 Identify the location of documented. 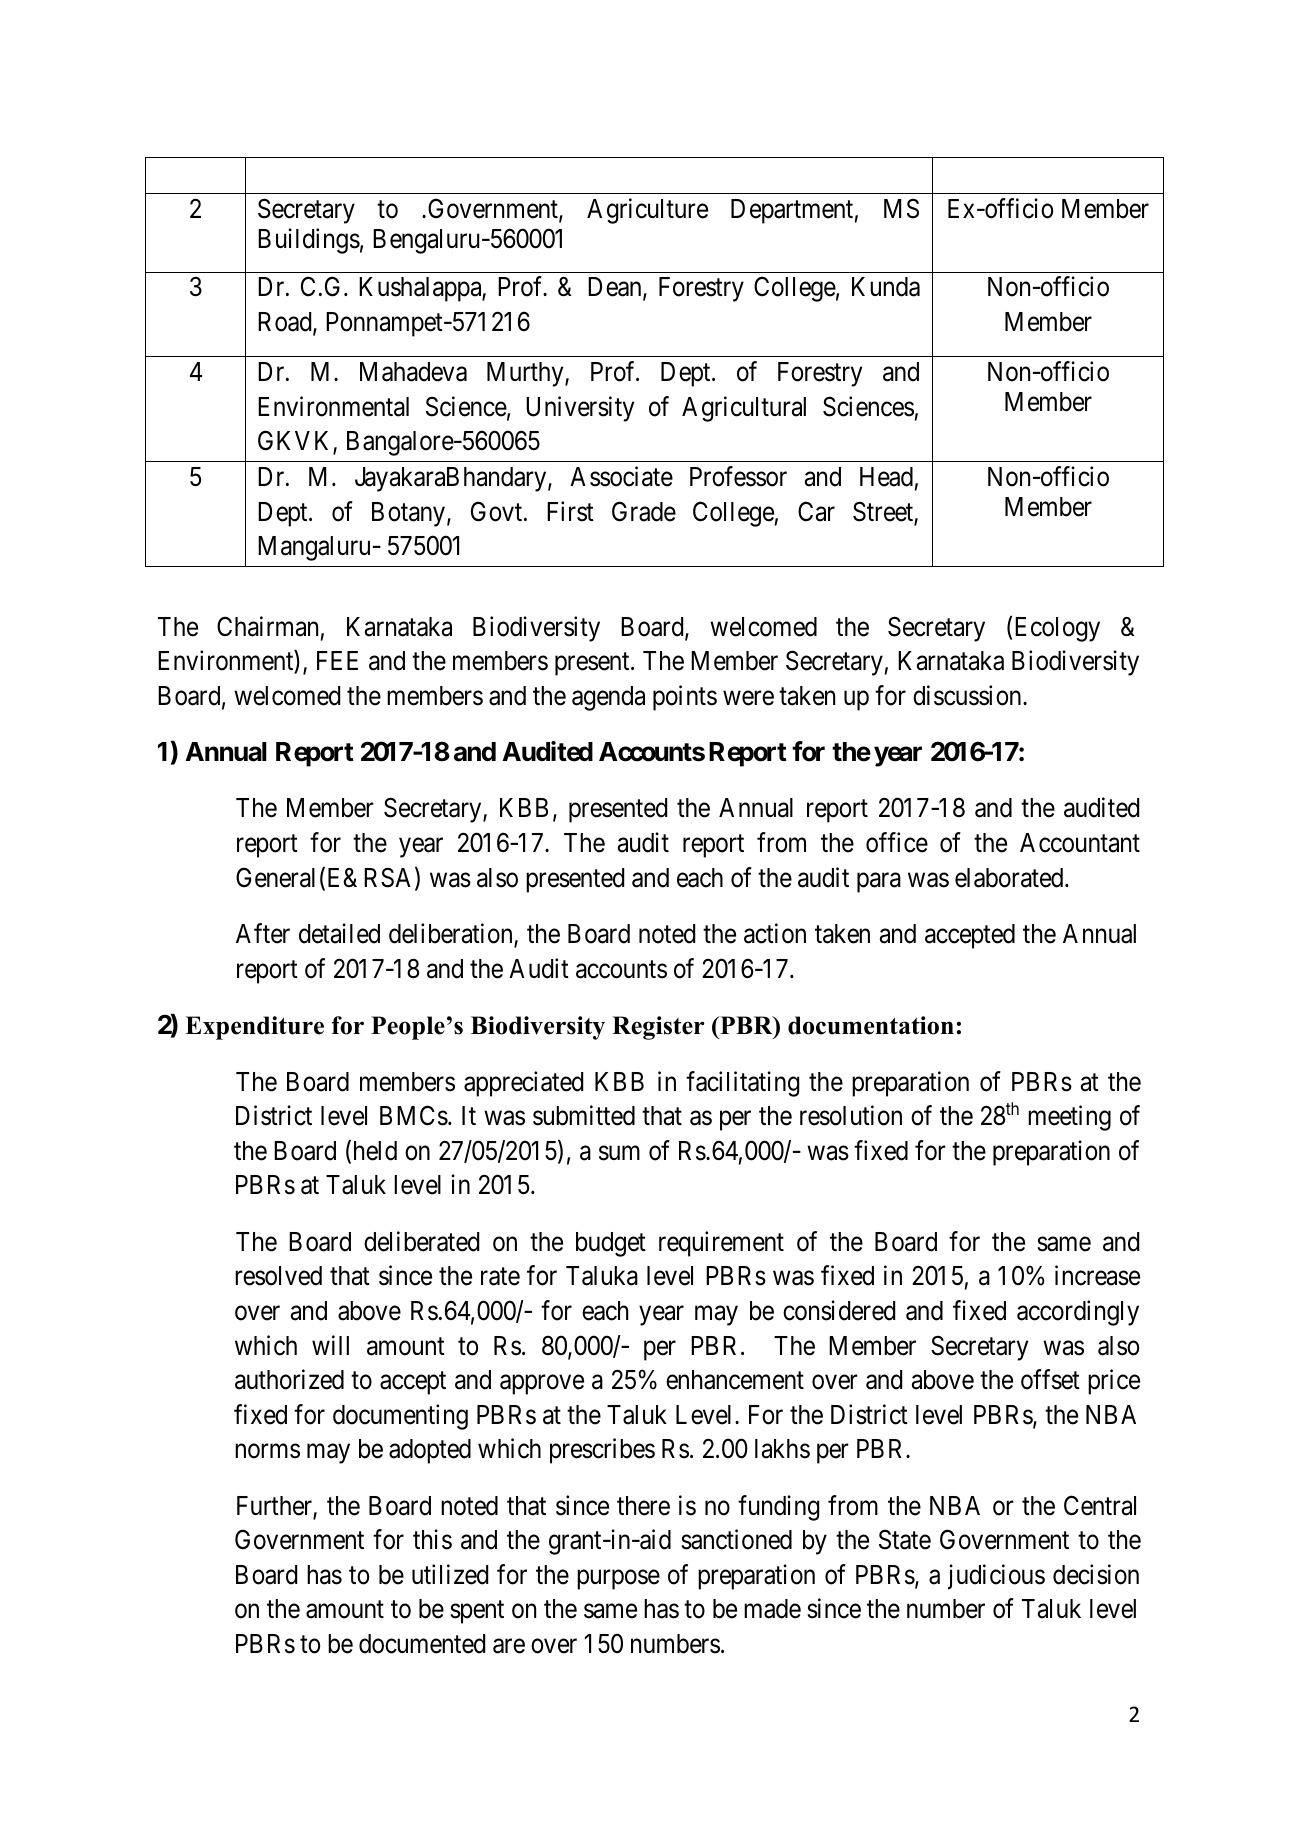
(422, 1644).
